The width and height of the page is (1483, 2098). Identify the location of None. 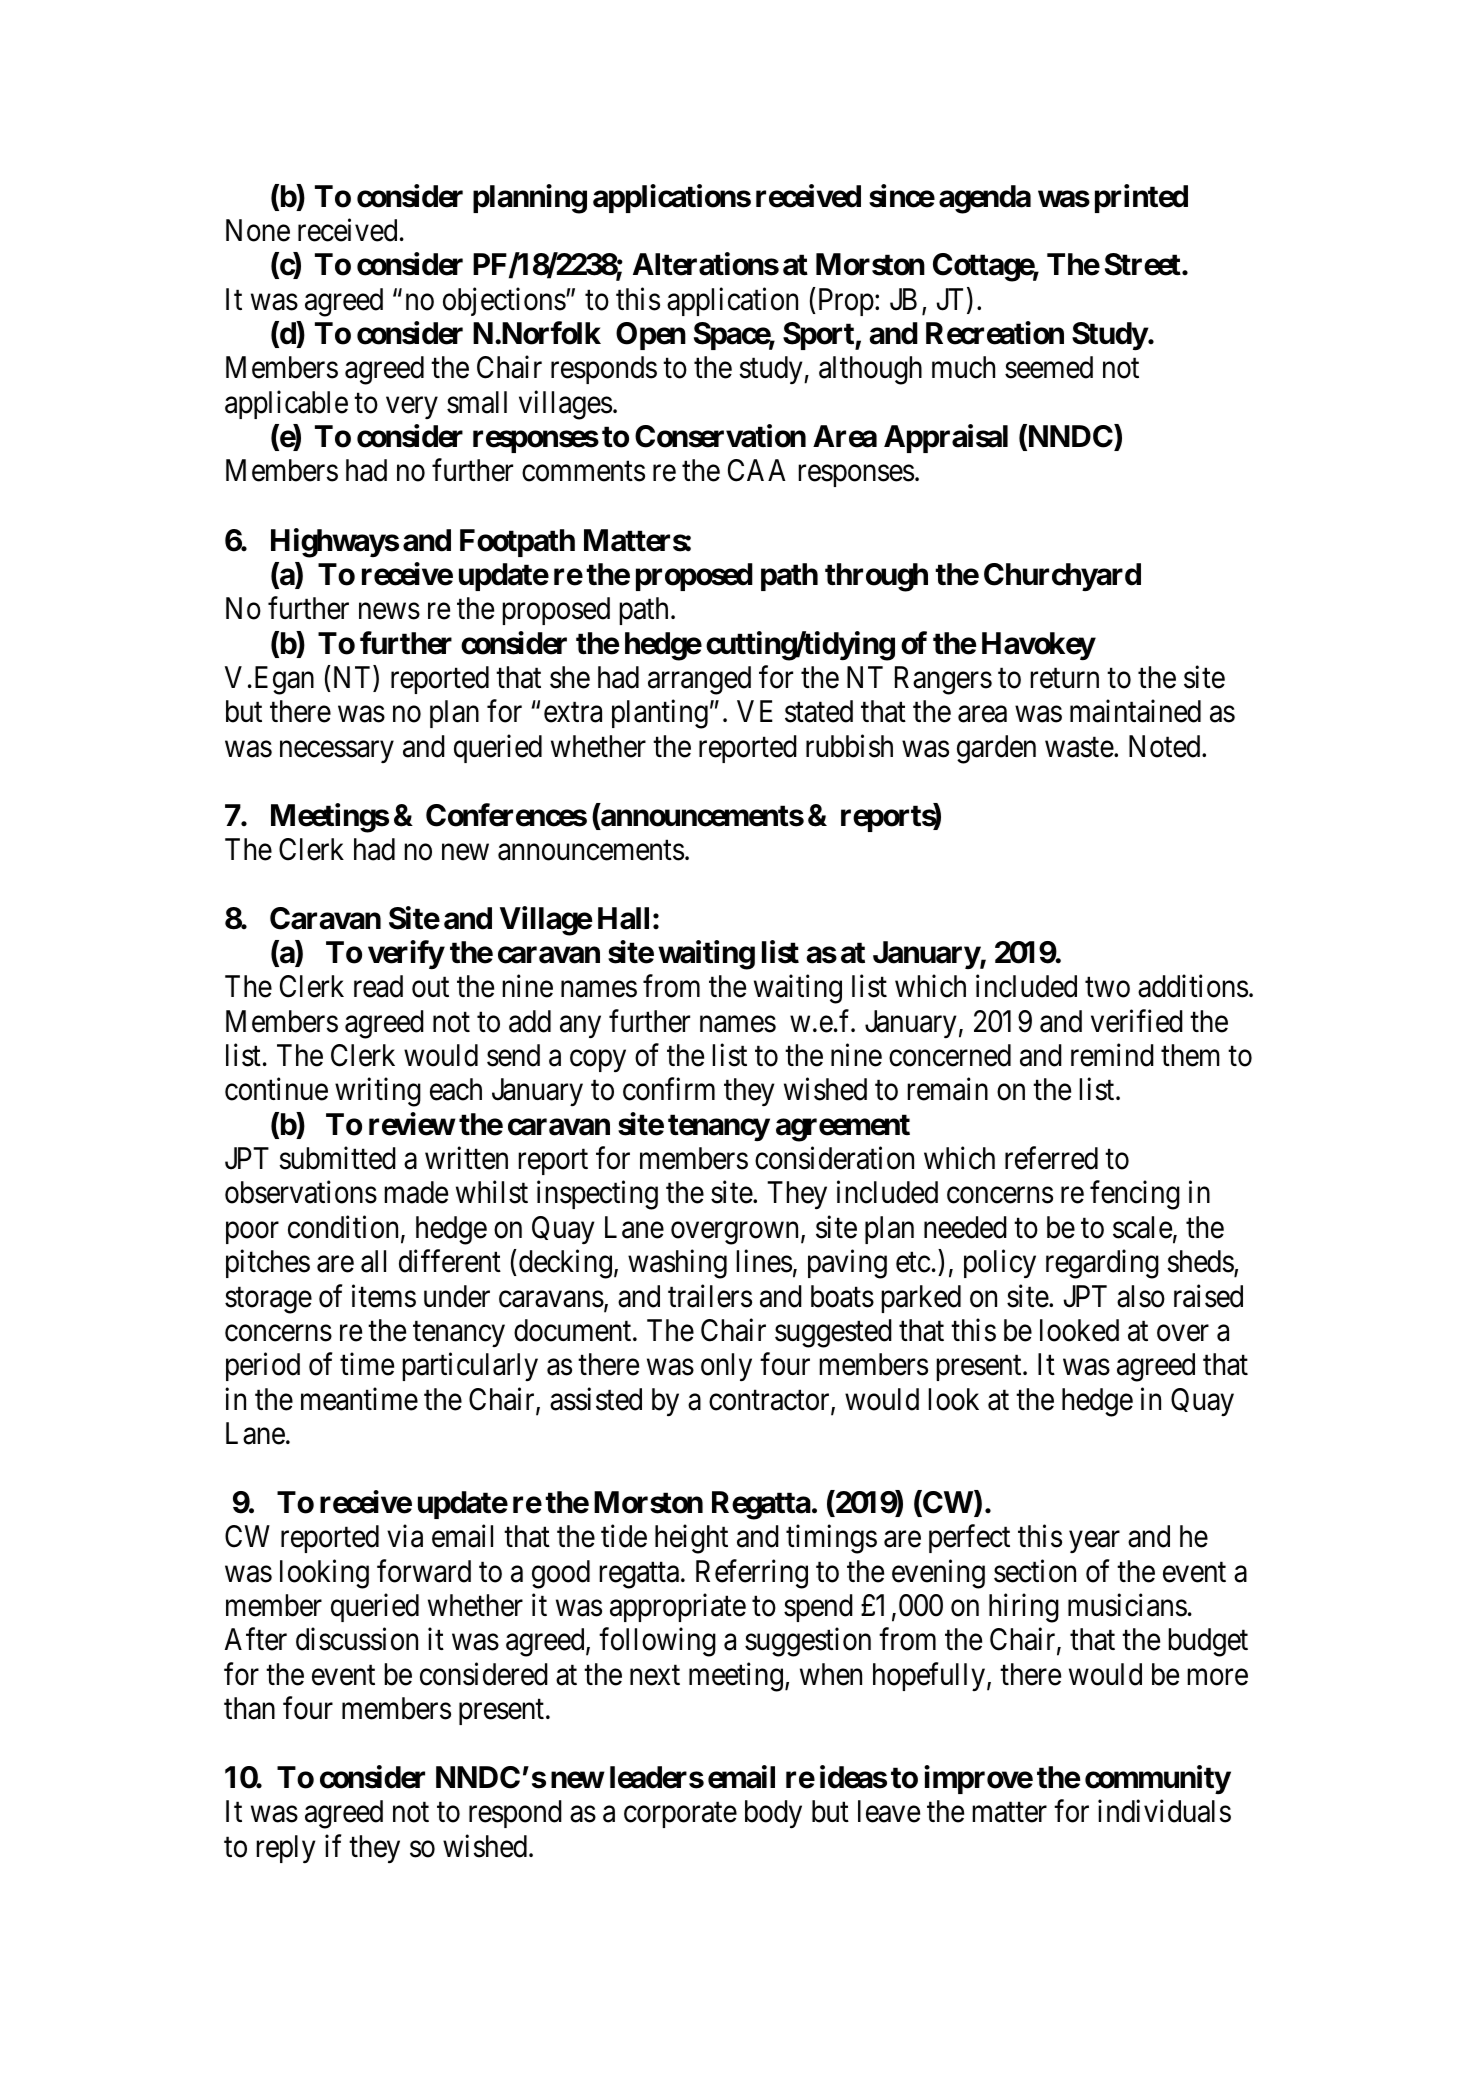
(258, 230).
